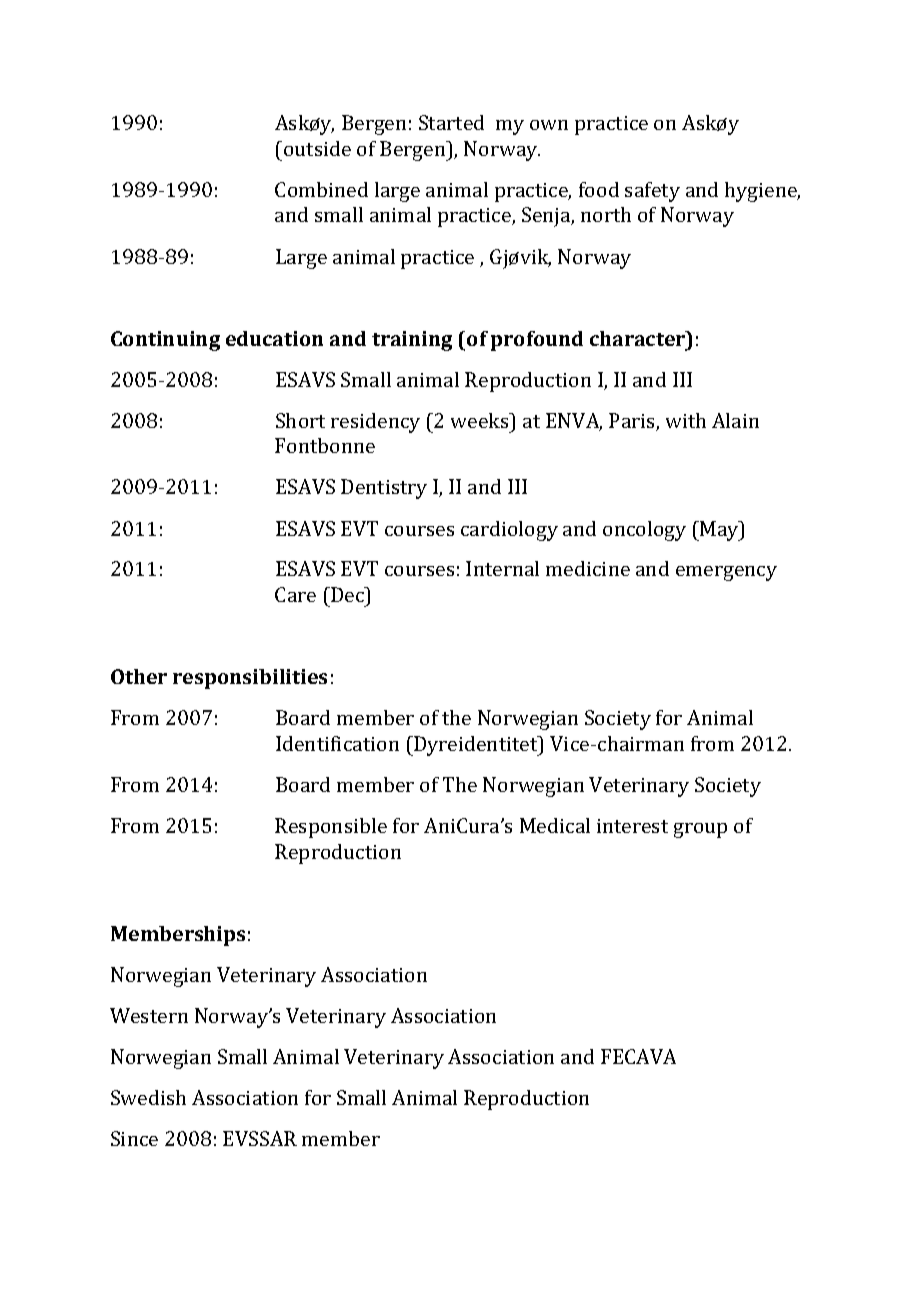  Describe the element at coordinates (134, 1138) in the page. I see `Since` at that location.
